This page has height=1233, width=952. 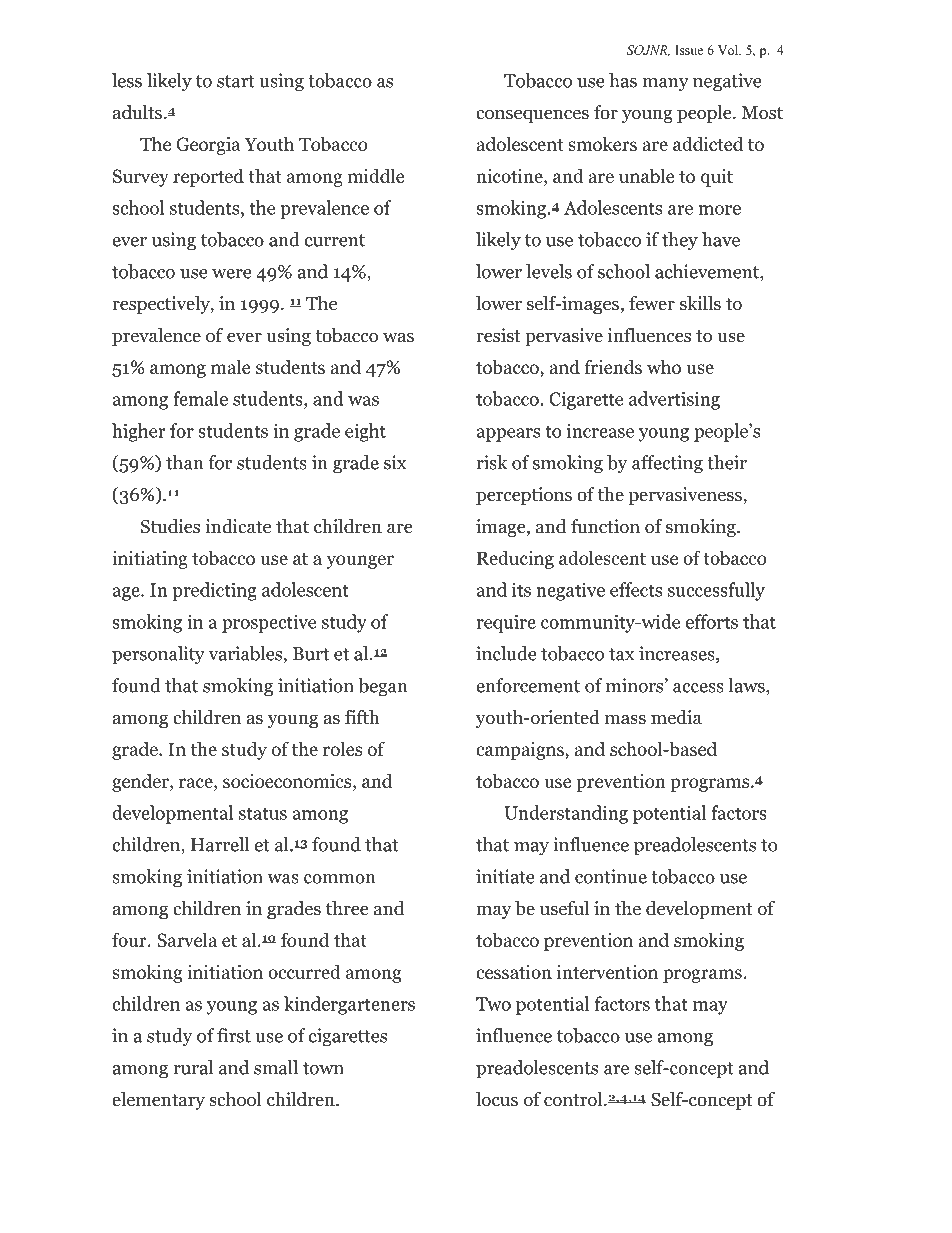 What do you see at coordinates (214, 591) in the page?
I see `predicting` at bounding box center [214, 591].
